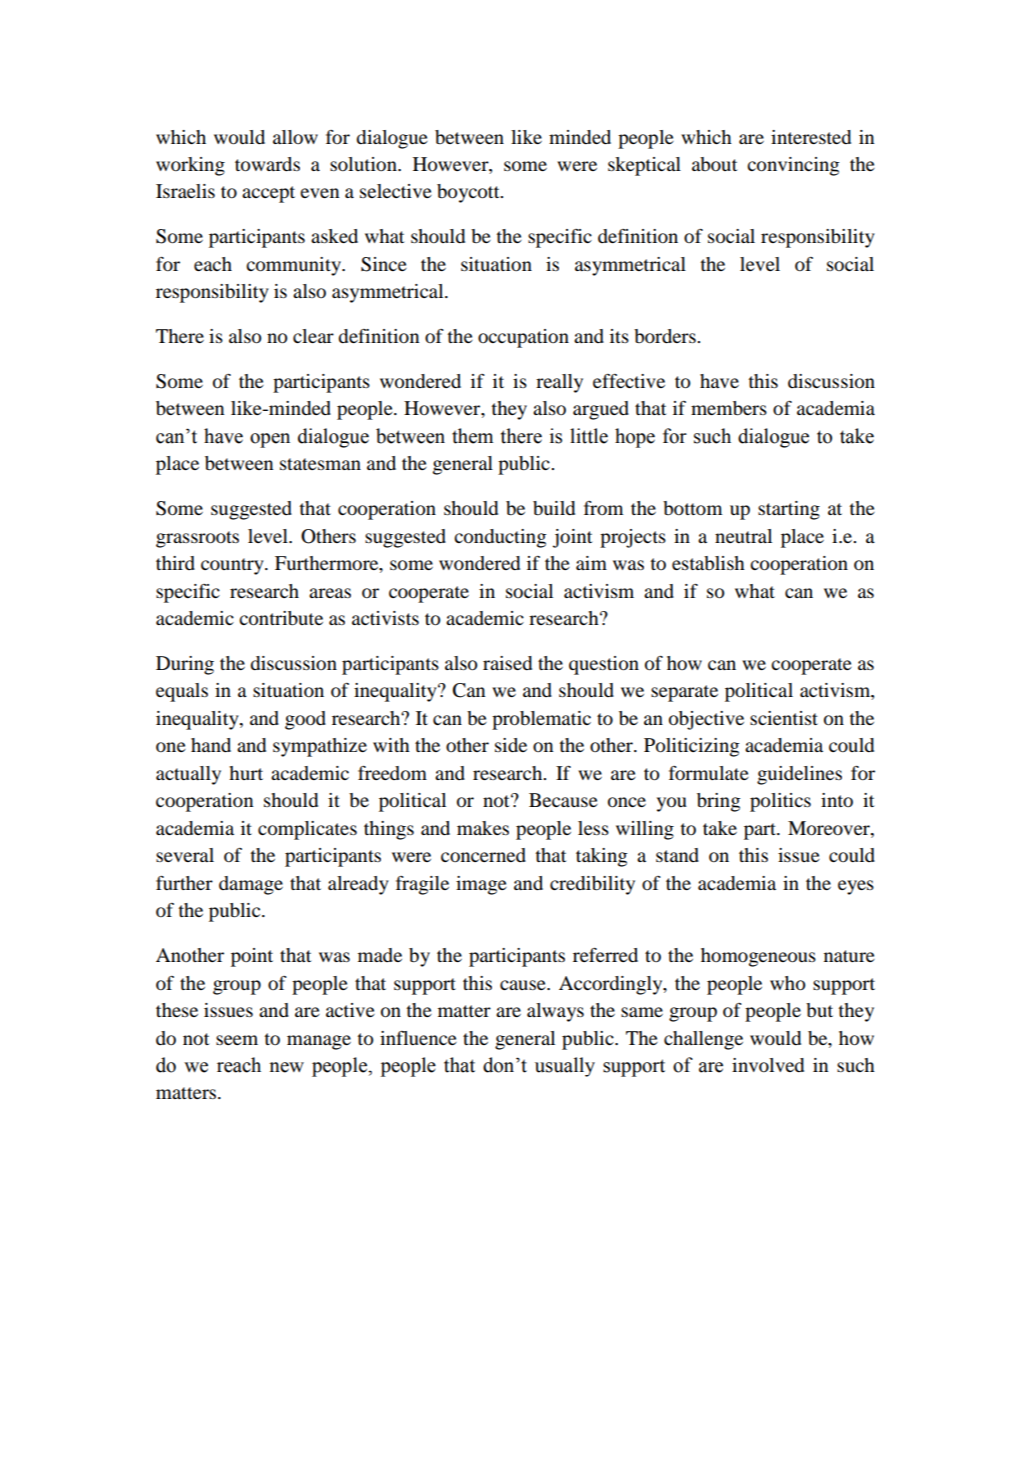 This page has height=1458, width=1031. What do you see at coordinates (305, 720) in the page?
I see `good` at bounding box center [305, 720].
